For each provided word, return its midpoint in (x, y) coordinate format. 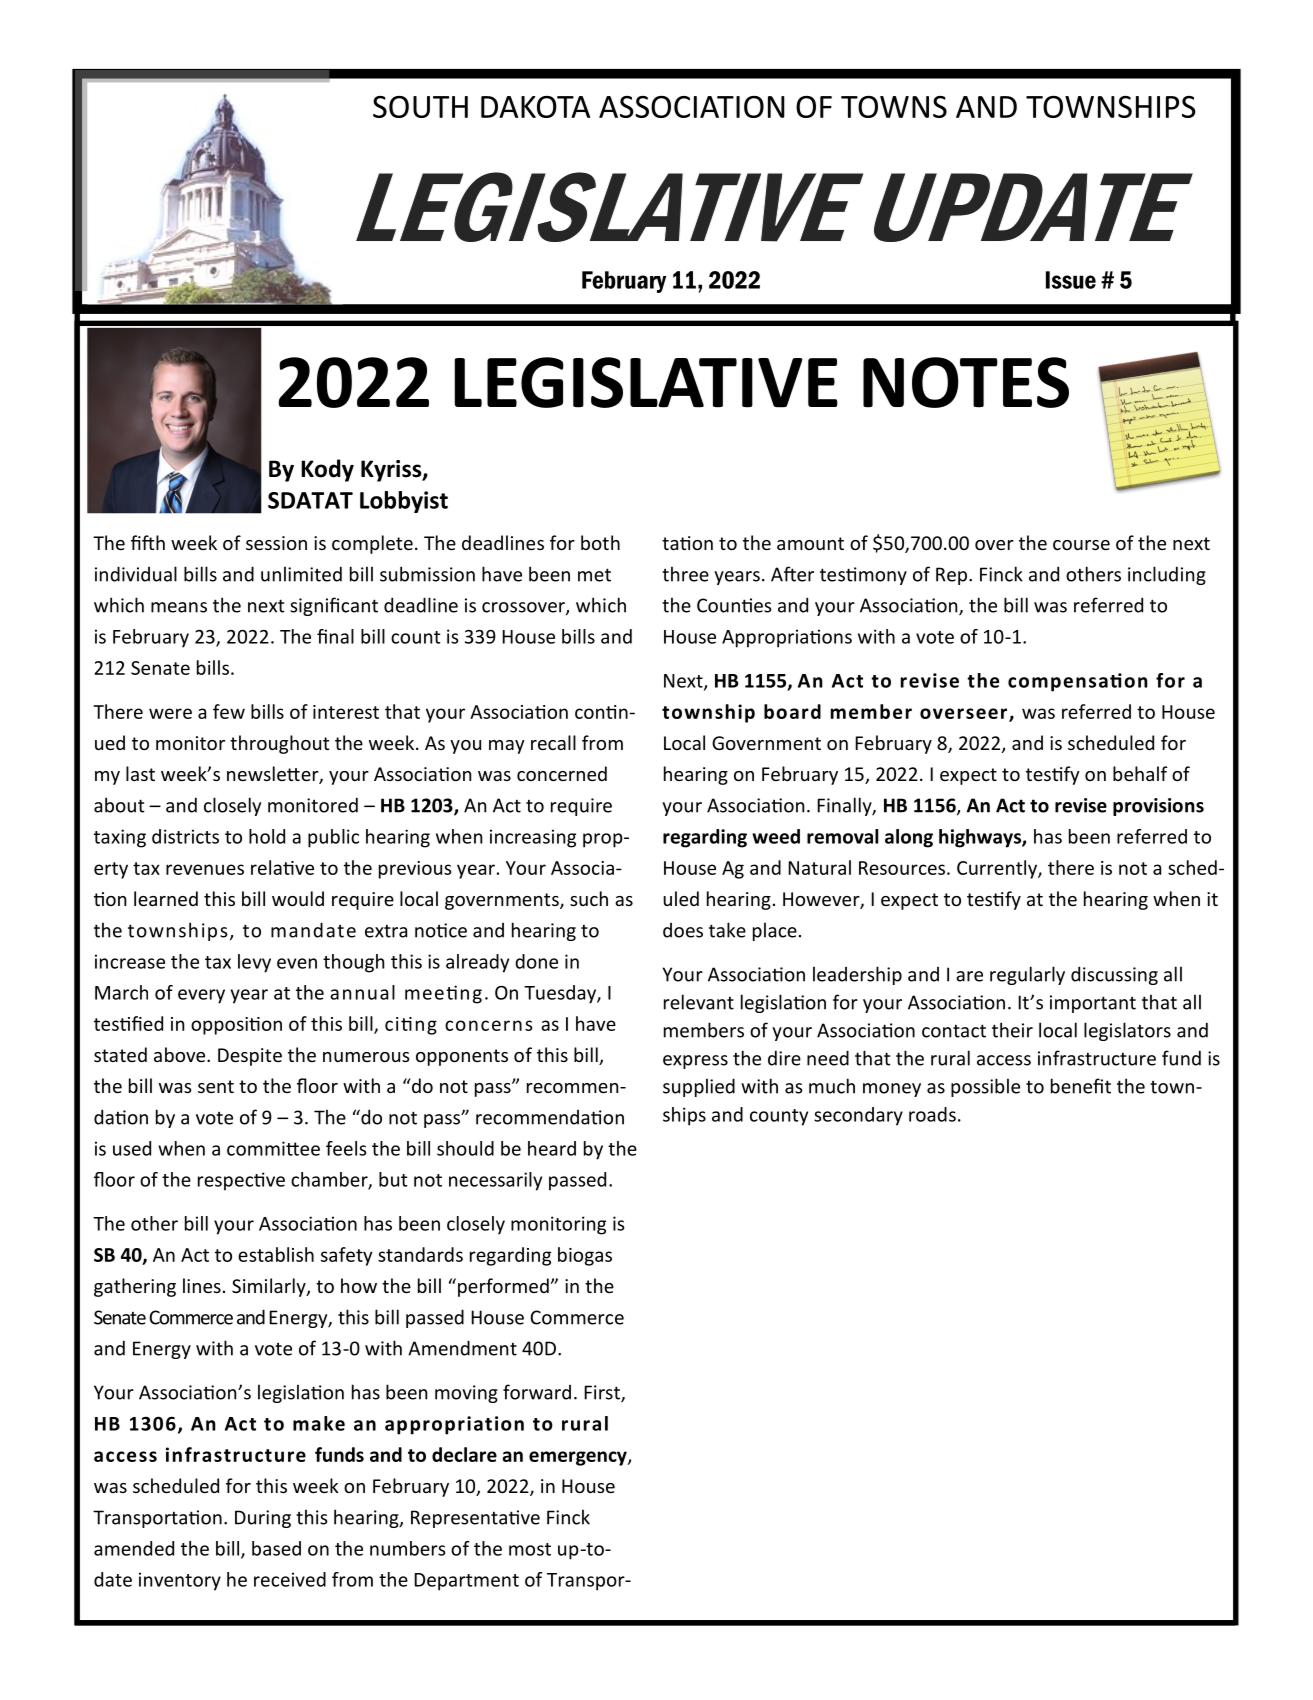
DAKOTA (535, 107)
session (276, 543)
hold (267, 836)
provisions (1158, 807)
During (263, 1519)
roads (932, 1114)
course (1081, 545)
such (589, 898)
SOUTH (420, 107)
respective (241, 1181)
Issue (1071, 280)
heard (552, 1148)
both (600, 542)
